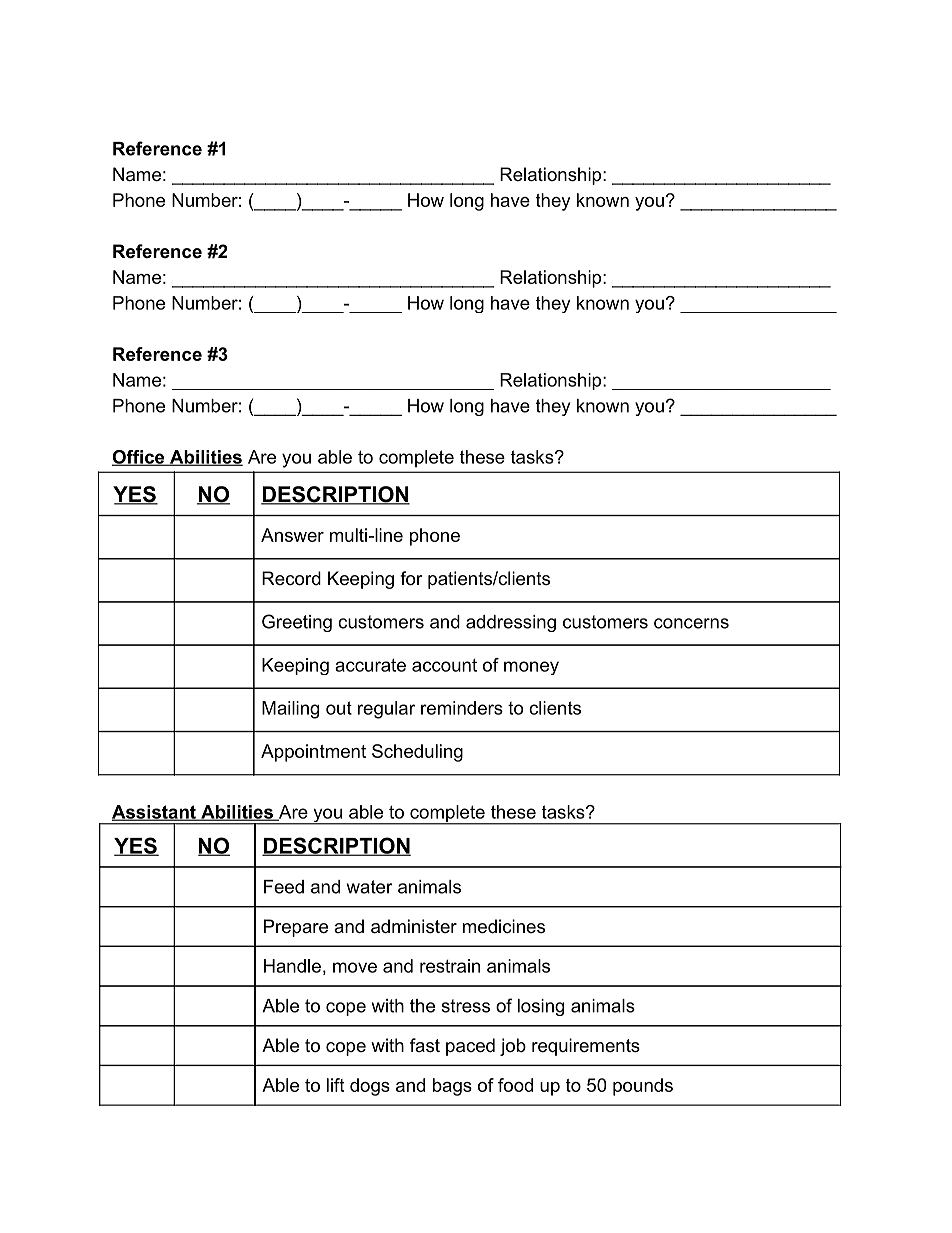  I want to click on medicines, so click(504, 926).
